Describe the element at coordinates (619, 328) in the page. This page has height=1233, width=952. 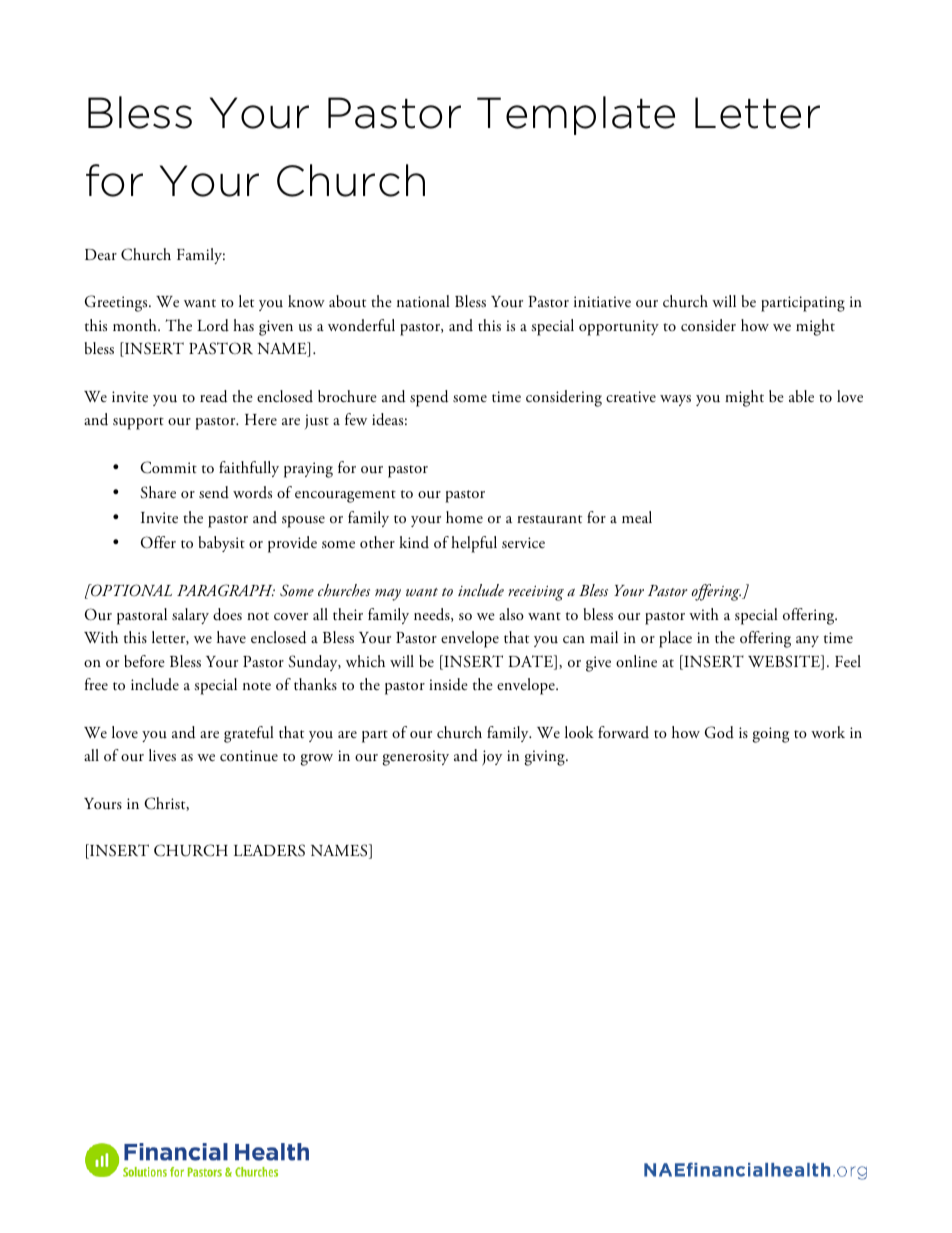
I see `opportunity` at that location.
